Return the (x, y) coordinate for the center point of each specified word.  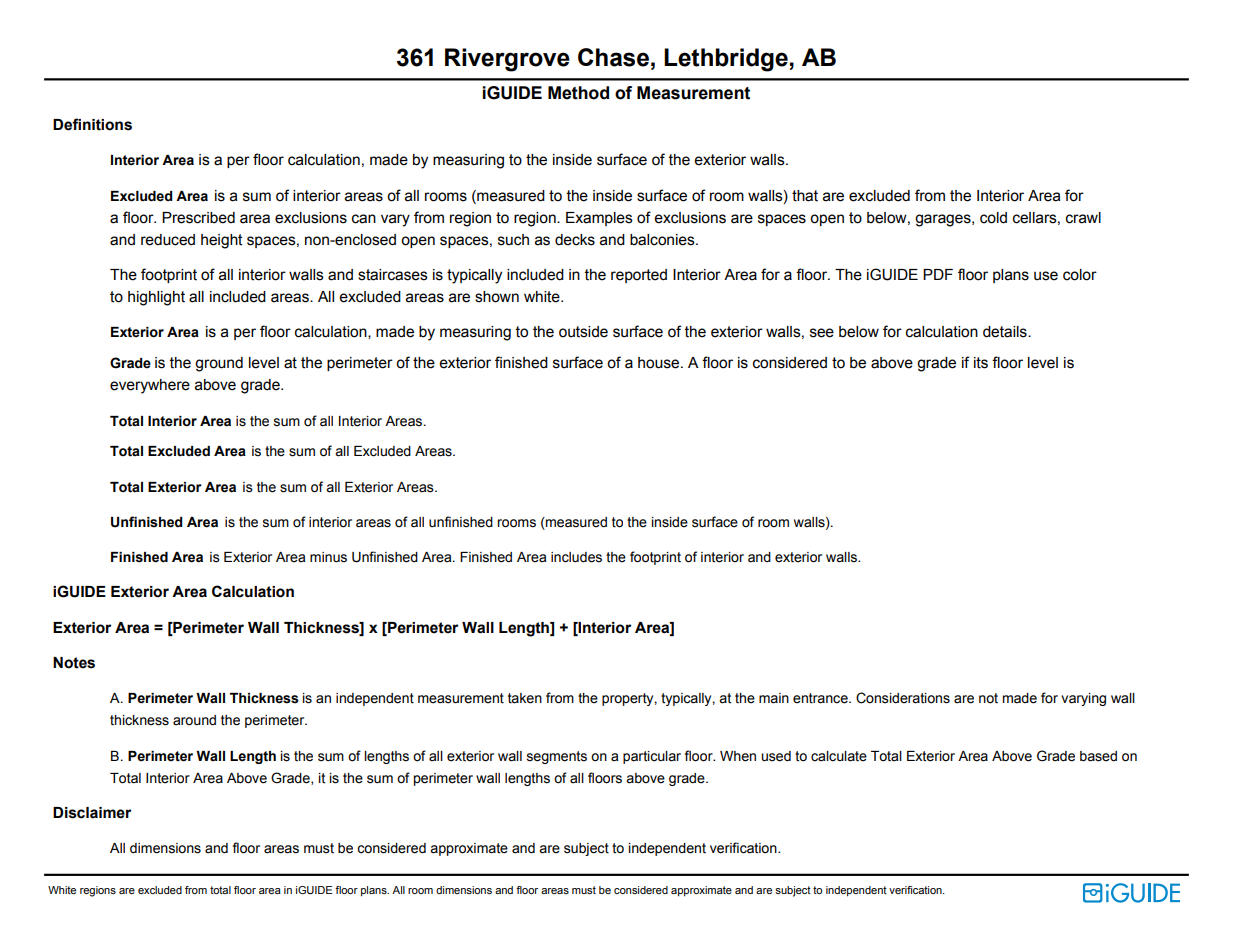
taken (525, 698)
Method (578, 93)
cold (993, 218)
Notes (74, 663)
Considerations (903, 698)
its (981, 363)
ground (219, 364)
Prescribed (198, 218)
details (1006, 332)
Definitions (92, 124)
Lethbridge (726, 60)
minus (328, 557)
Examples (599, 219)
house (660, 363)
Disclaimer (92, 813)
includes (576, 557)
